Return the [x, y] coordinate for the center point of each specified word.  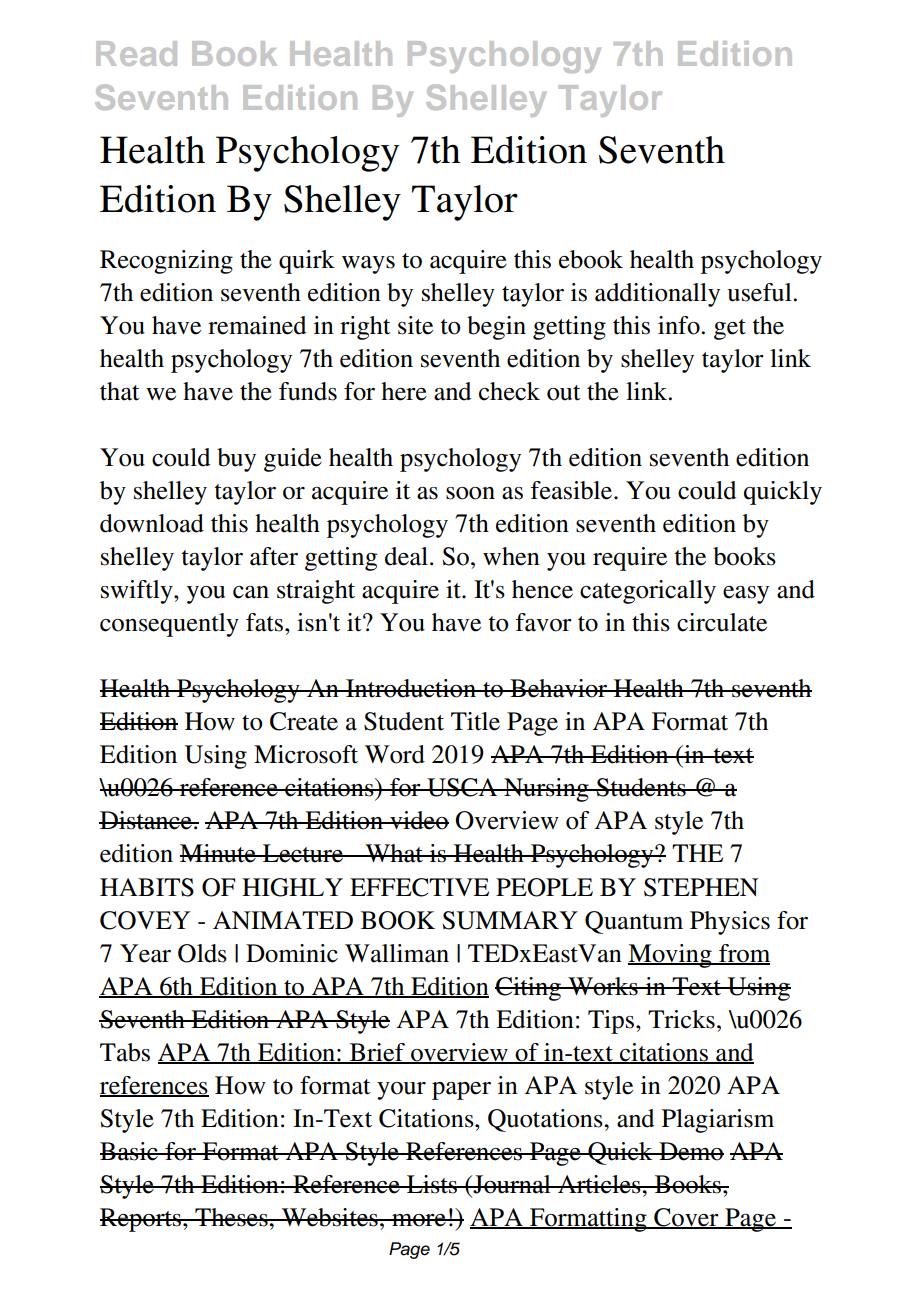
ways [368, 265]
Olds [202, 953]
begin [496, 328]
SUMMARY [510, 920]
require [630, 559]
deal [408, 556]
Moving [671, 956]
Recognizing [166, 262]
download [152, 523]
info [679, 325]
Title [475, 721]
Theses [231, 1217]
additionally [657, 295]
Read [136, 53]
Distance [146, 820]
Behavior [559, 688]
